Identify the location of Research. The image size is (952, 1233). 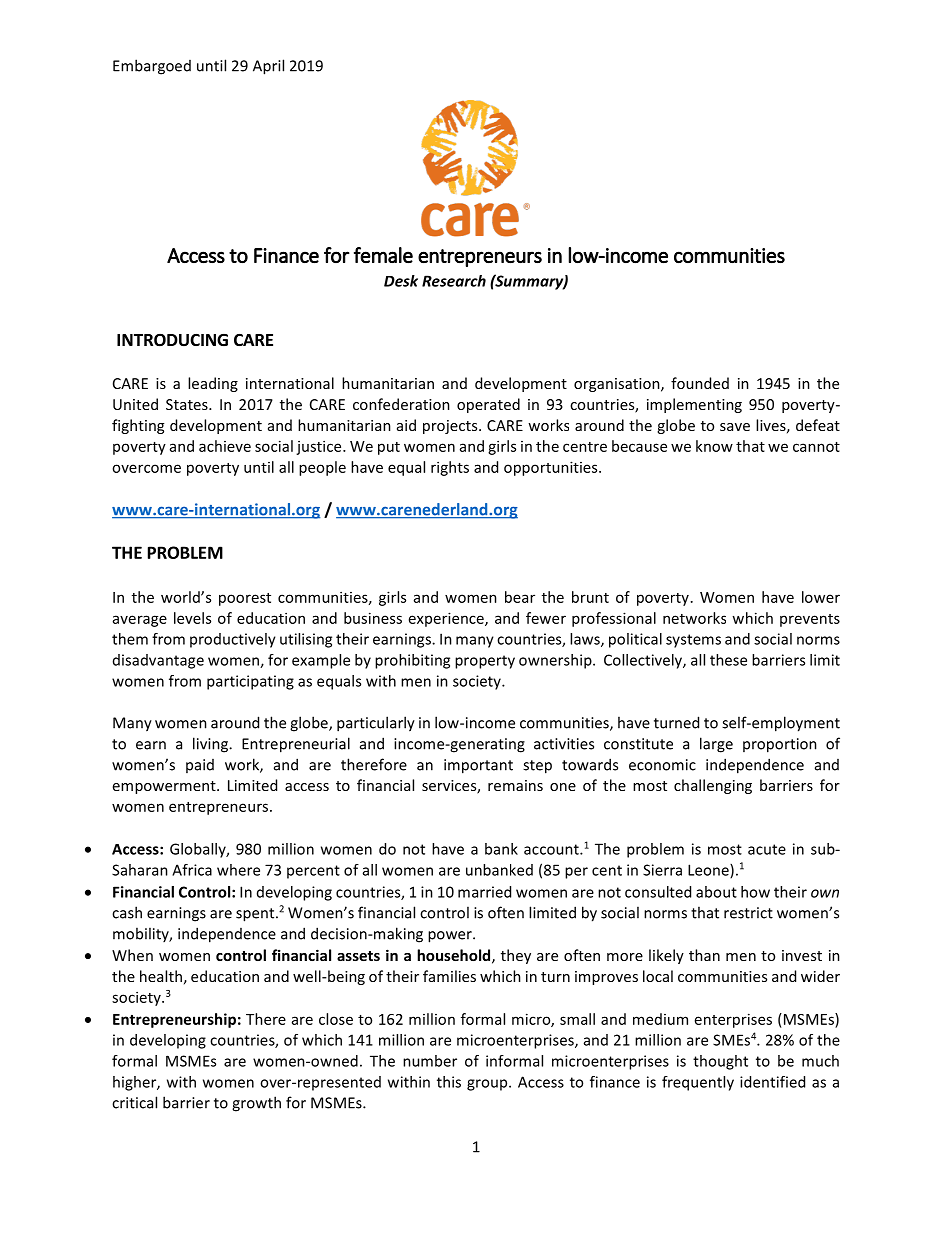
(454, 281).
